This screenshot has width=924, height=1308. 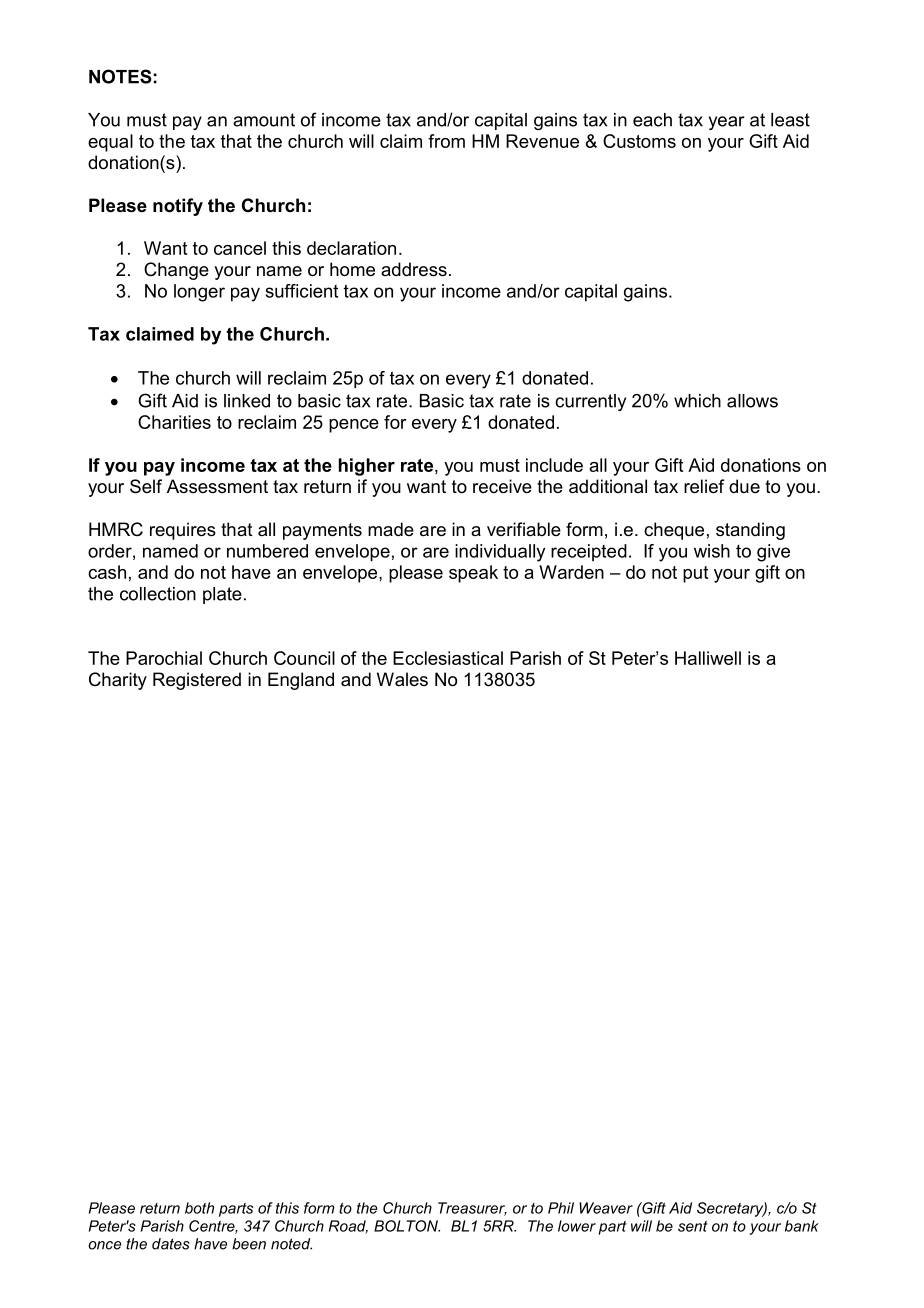 I want to click on year, so click(x=727, y=123).
